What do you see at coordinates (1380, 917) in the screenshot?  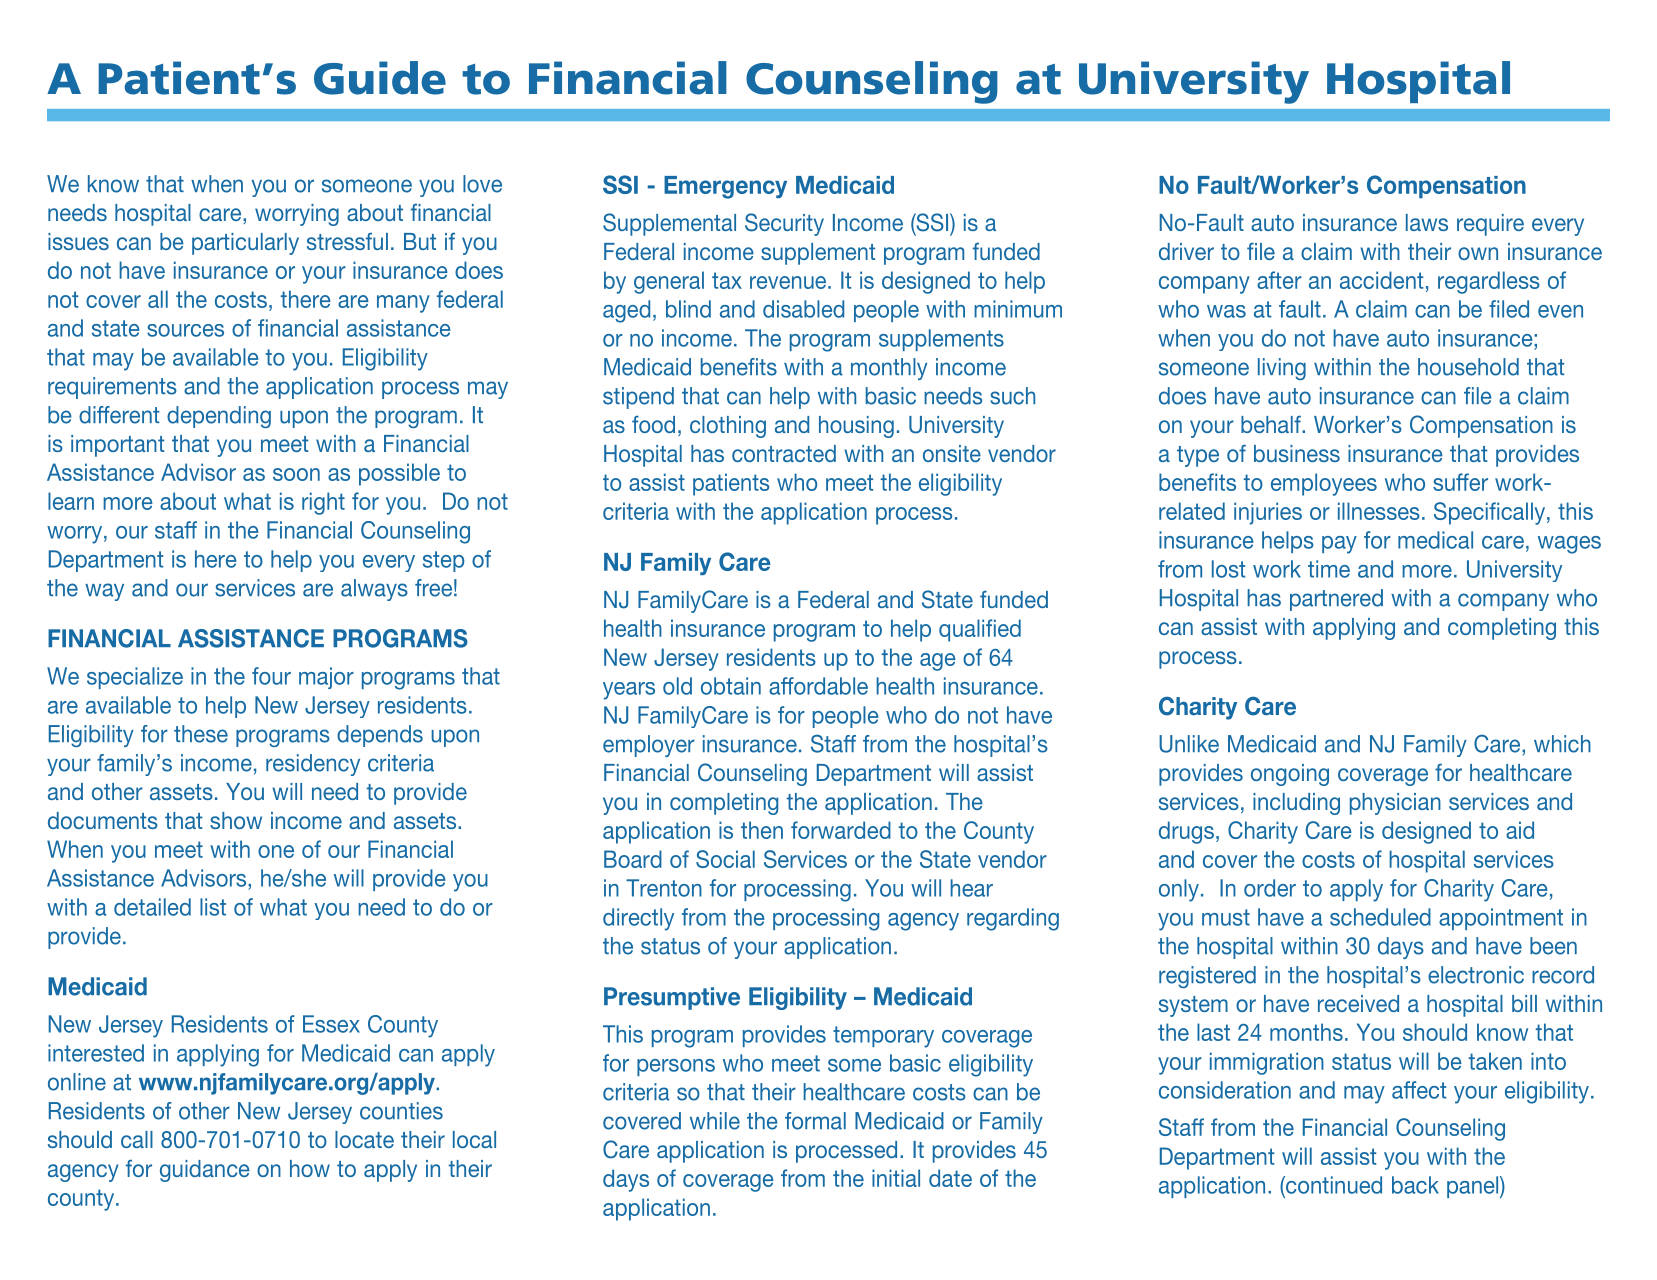 I see `scheduled` at bounding box center [1380, 917].
